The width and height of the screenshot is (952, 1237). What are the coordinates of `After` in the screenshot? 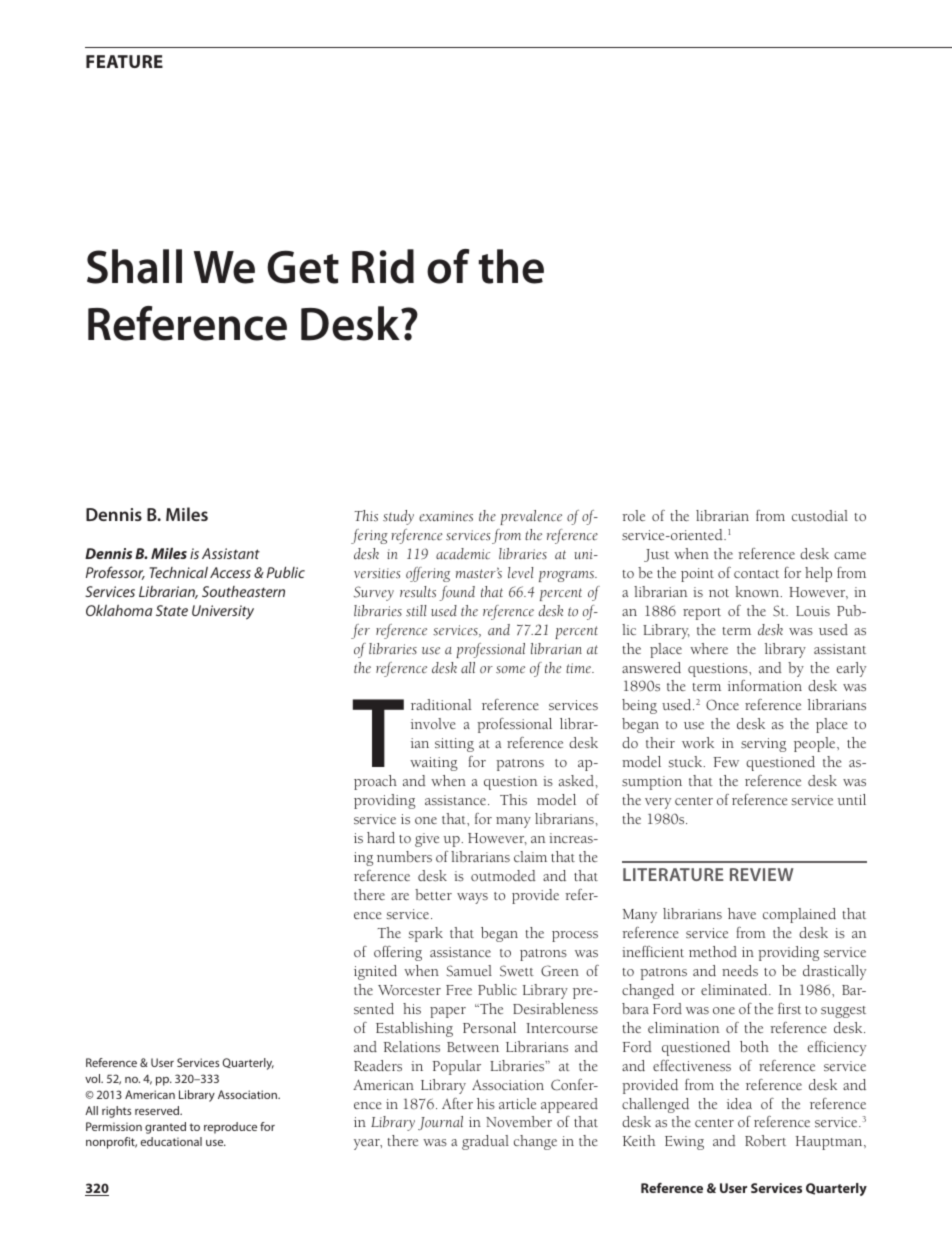 It's located at (457, 1103).
